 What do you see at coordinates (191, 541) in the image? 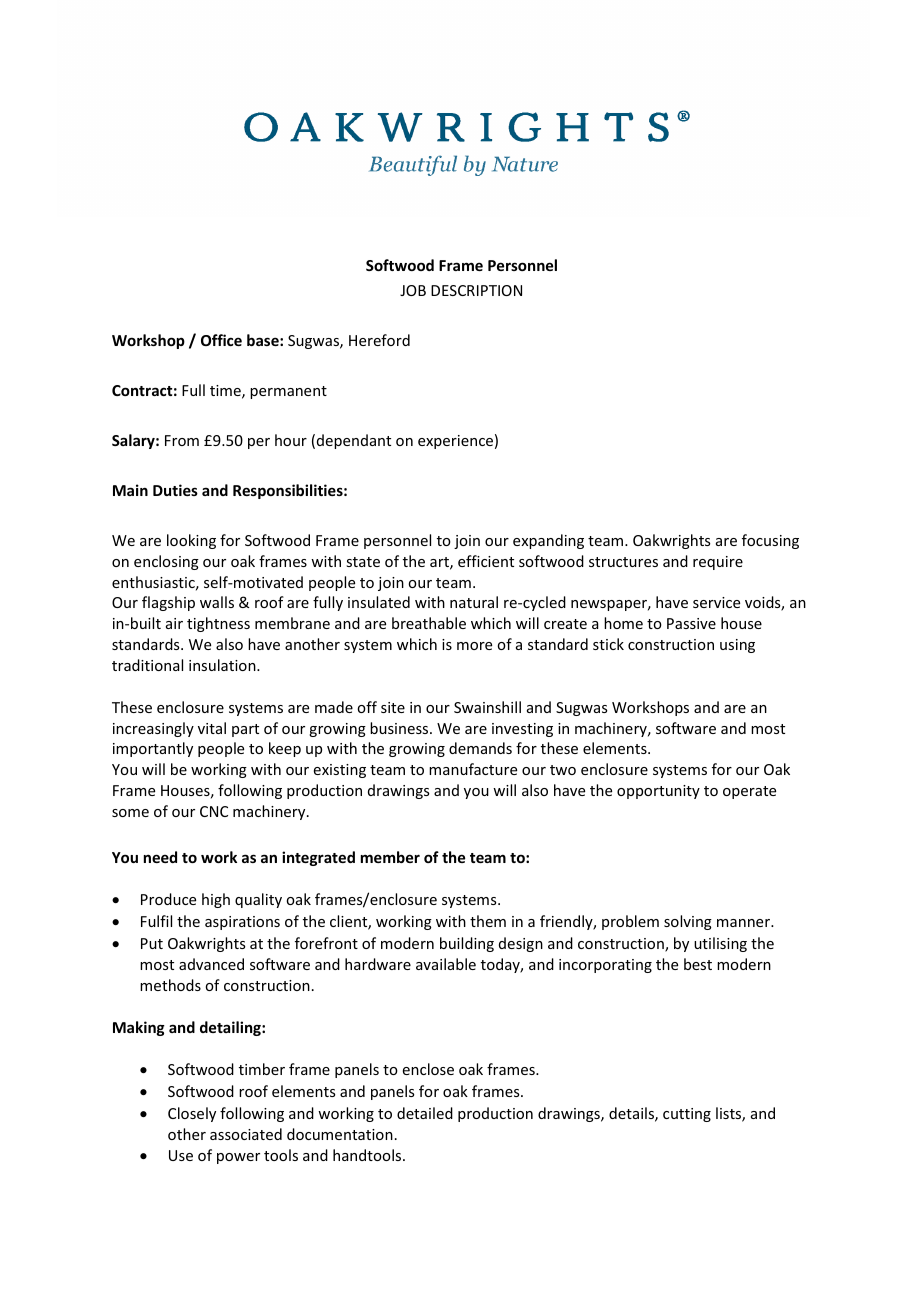
I see `looking` at bounding box center [191, 541].
